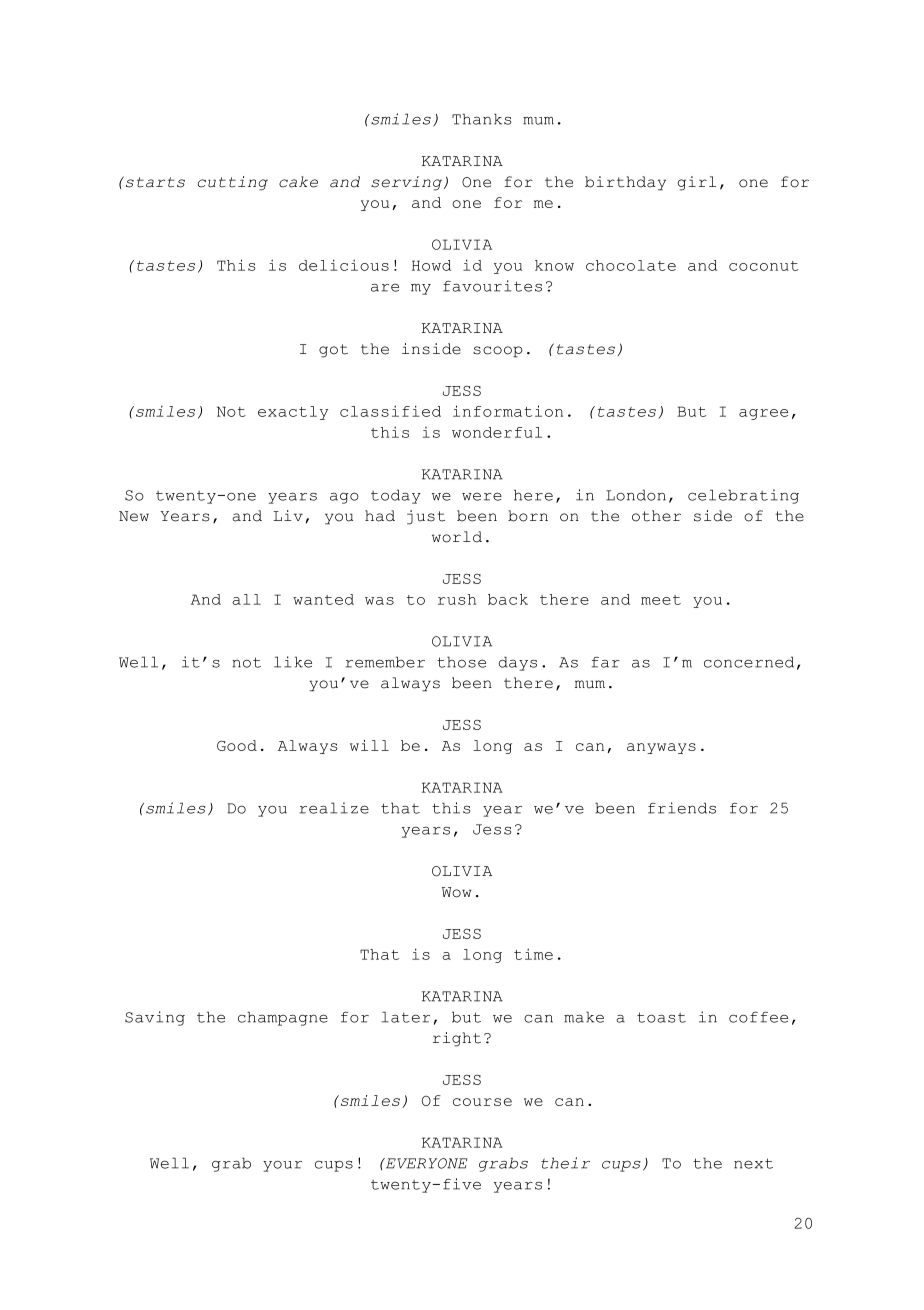  I want to click on your, so click(282, 1166).
